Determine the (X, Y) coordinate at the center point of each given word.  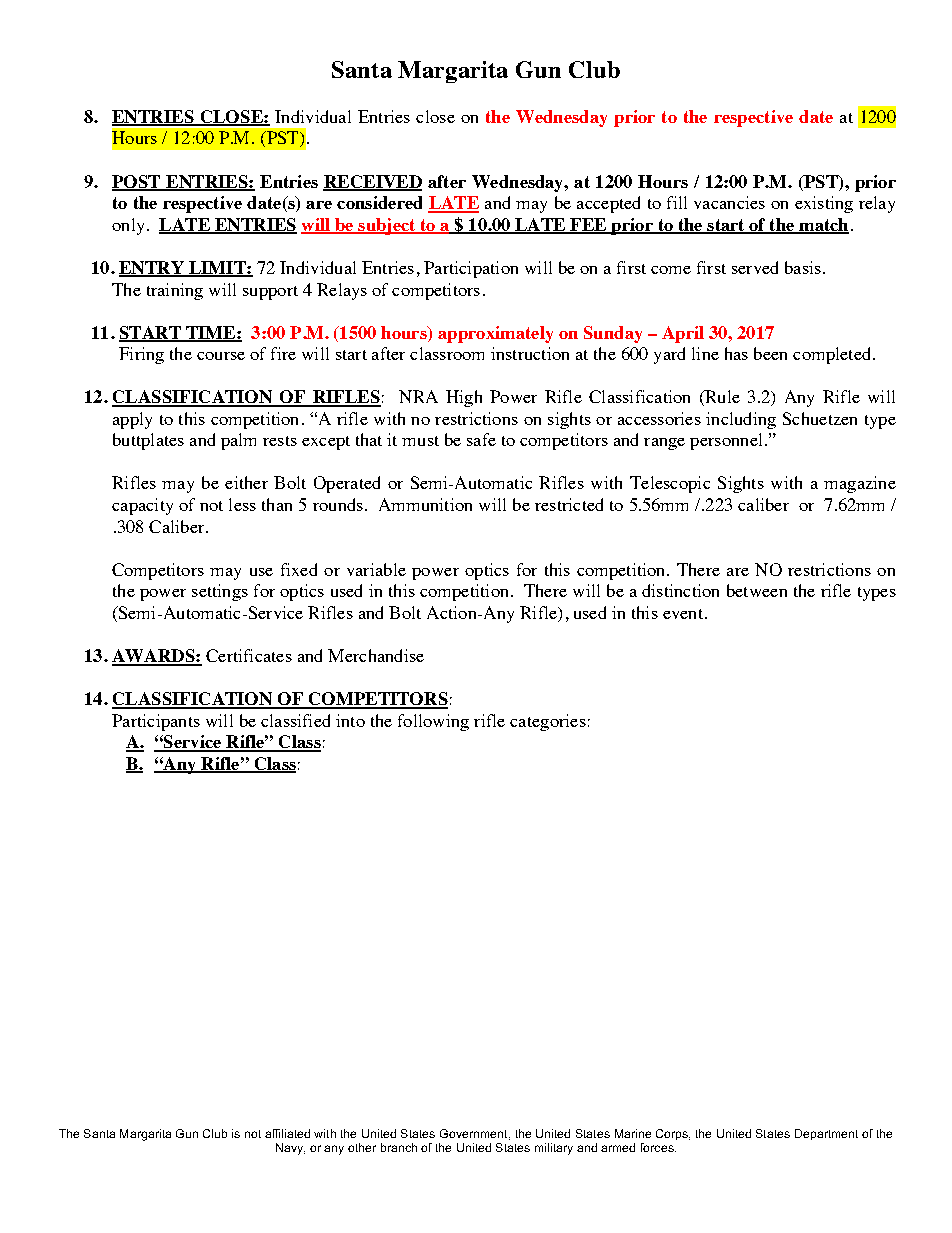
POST (137, 182)
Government (475, 1134)
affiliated (287, 1133)
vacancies (729, 202)
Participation (471, 269)
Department (826, 1134)
